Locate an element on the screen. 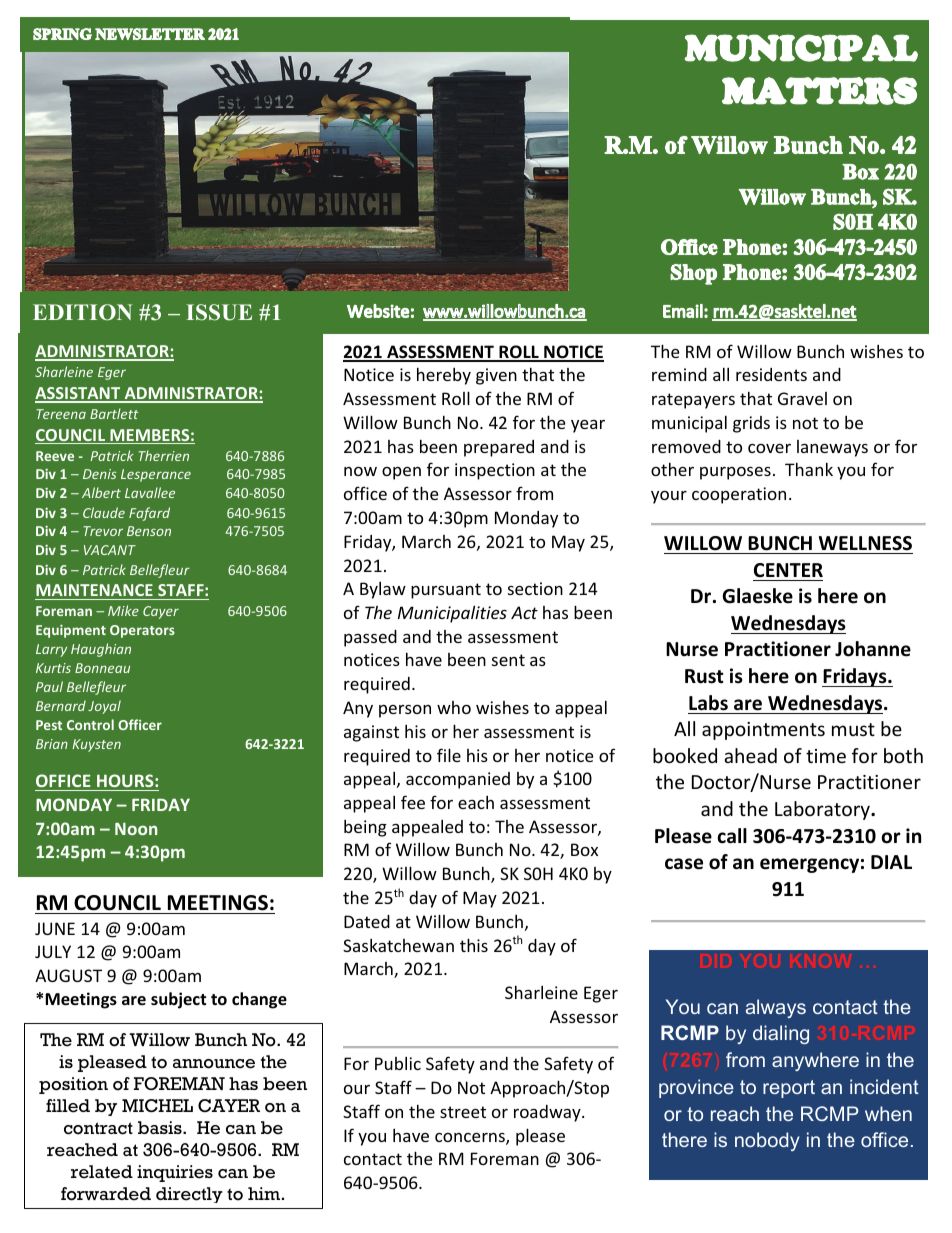  given is located at coordinates (496, 376).
